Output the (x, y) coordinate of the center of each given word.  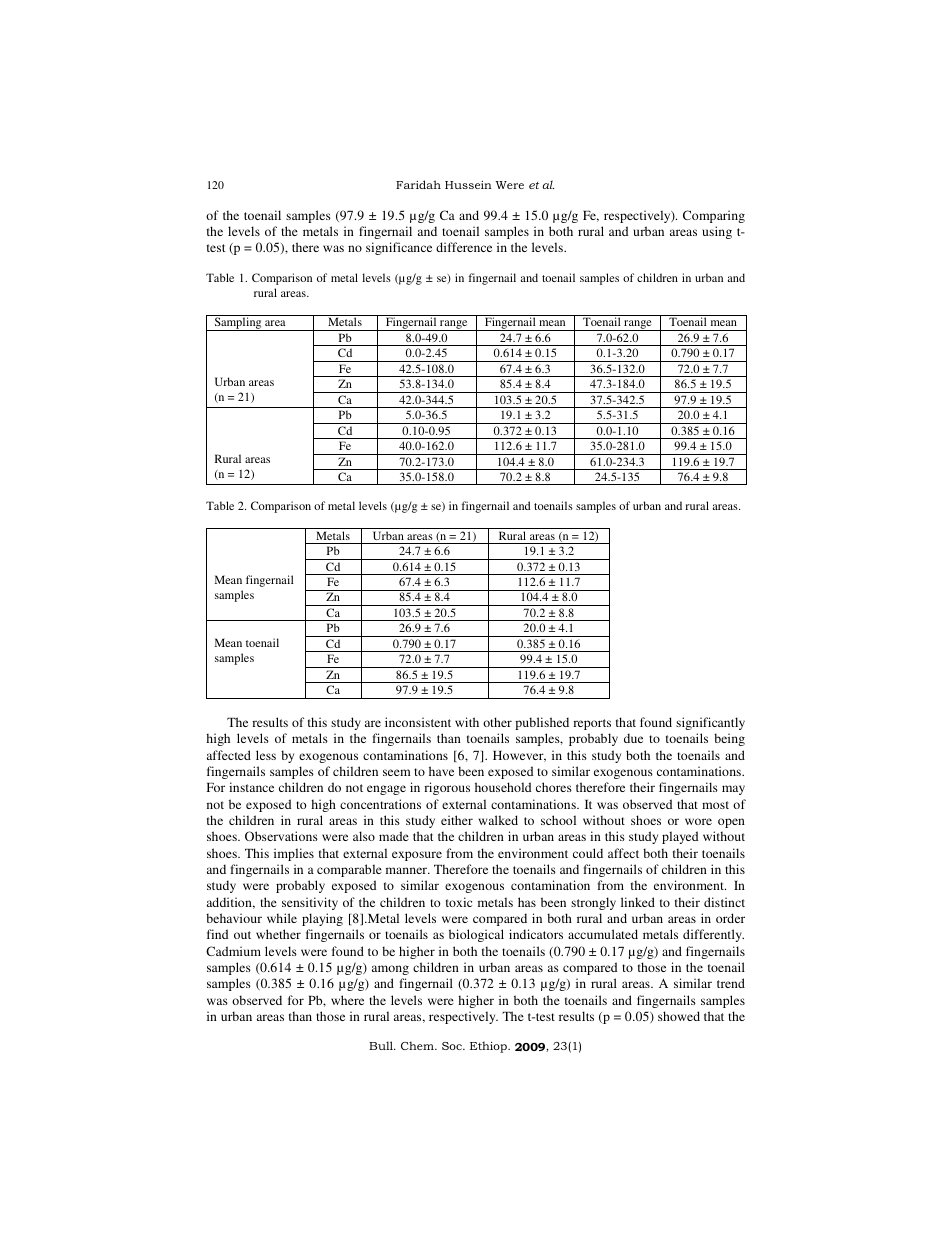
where (347, 1000)
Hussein (468, 185)
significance (399, 248)
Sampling (238, 324)
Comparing (714, 216)
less (266, 755)
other (497, 722)
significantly (710, 723)
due (633, 738)
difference (464, 247)
